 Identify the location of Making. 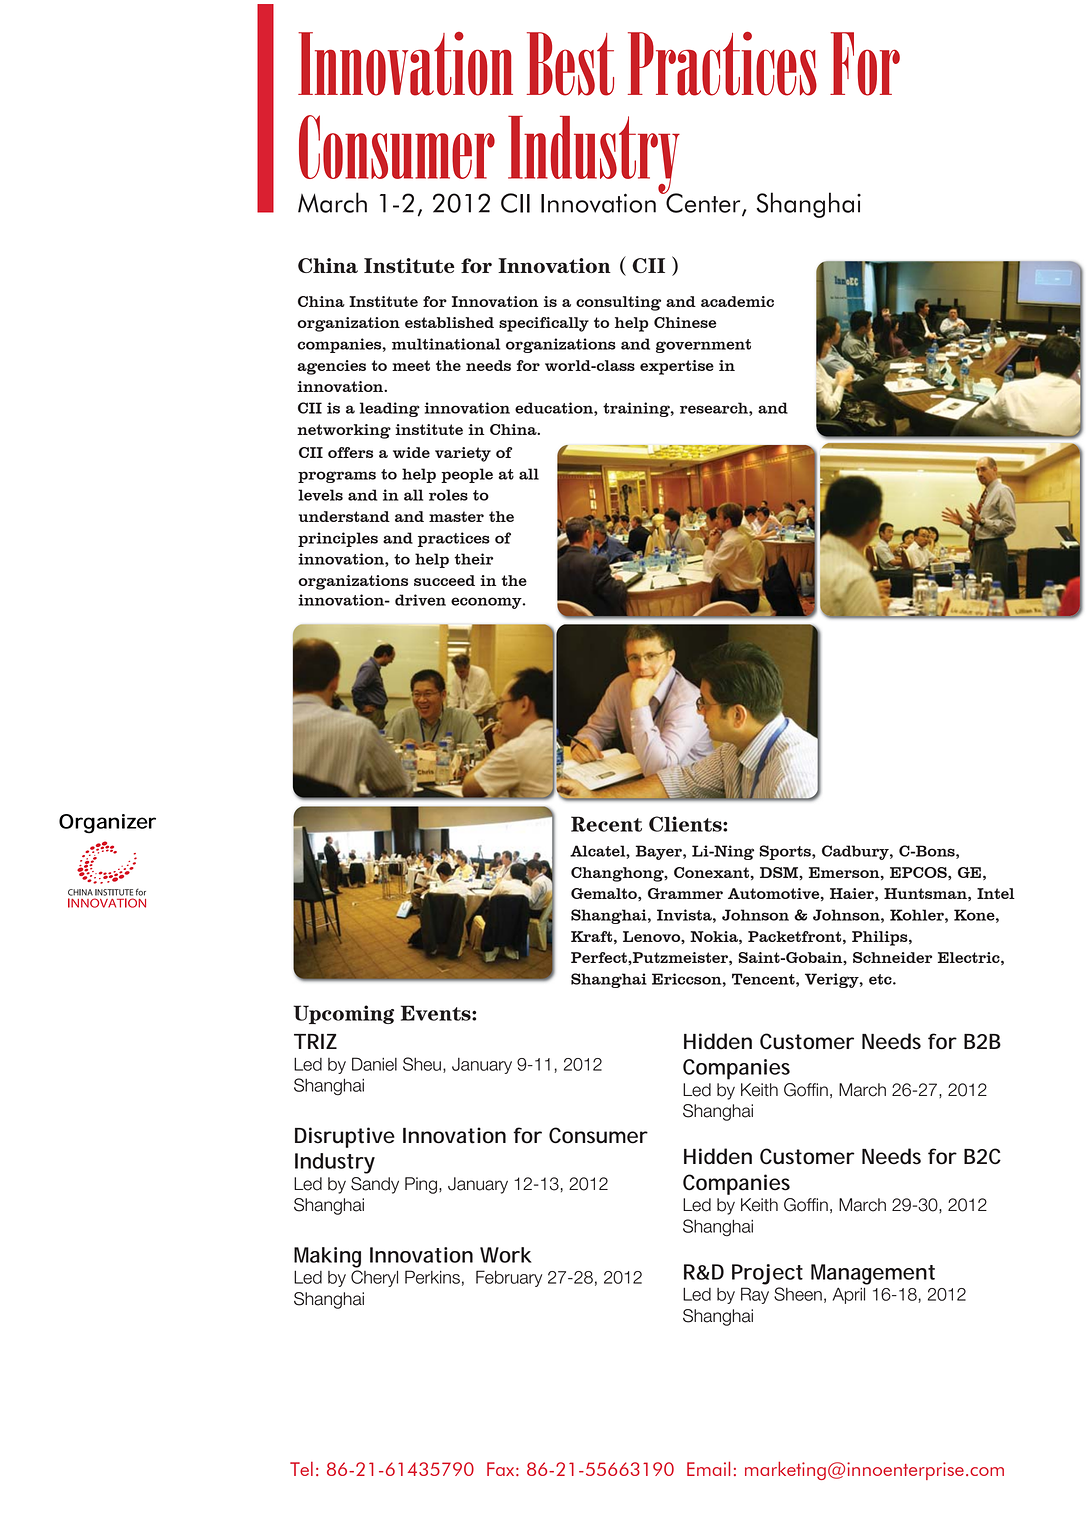
(327, 1257).
